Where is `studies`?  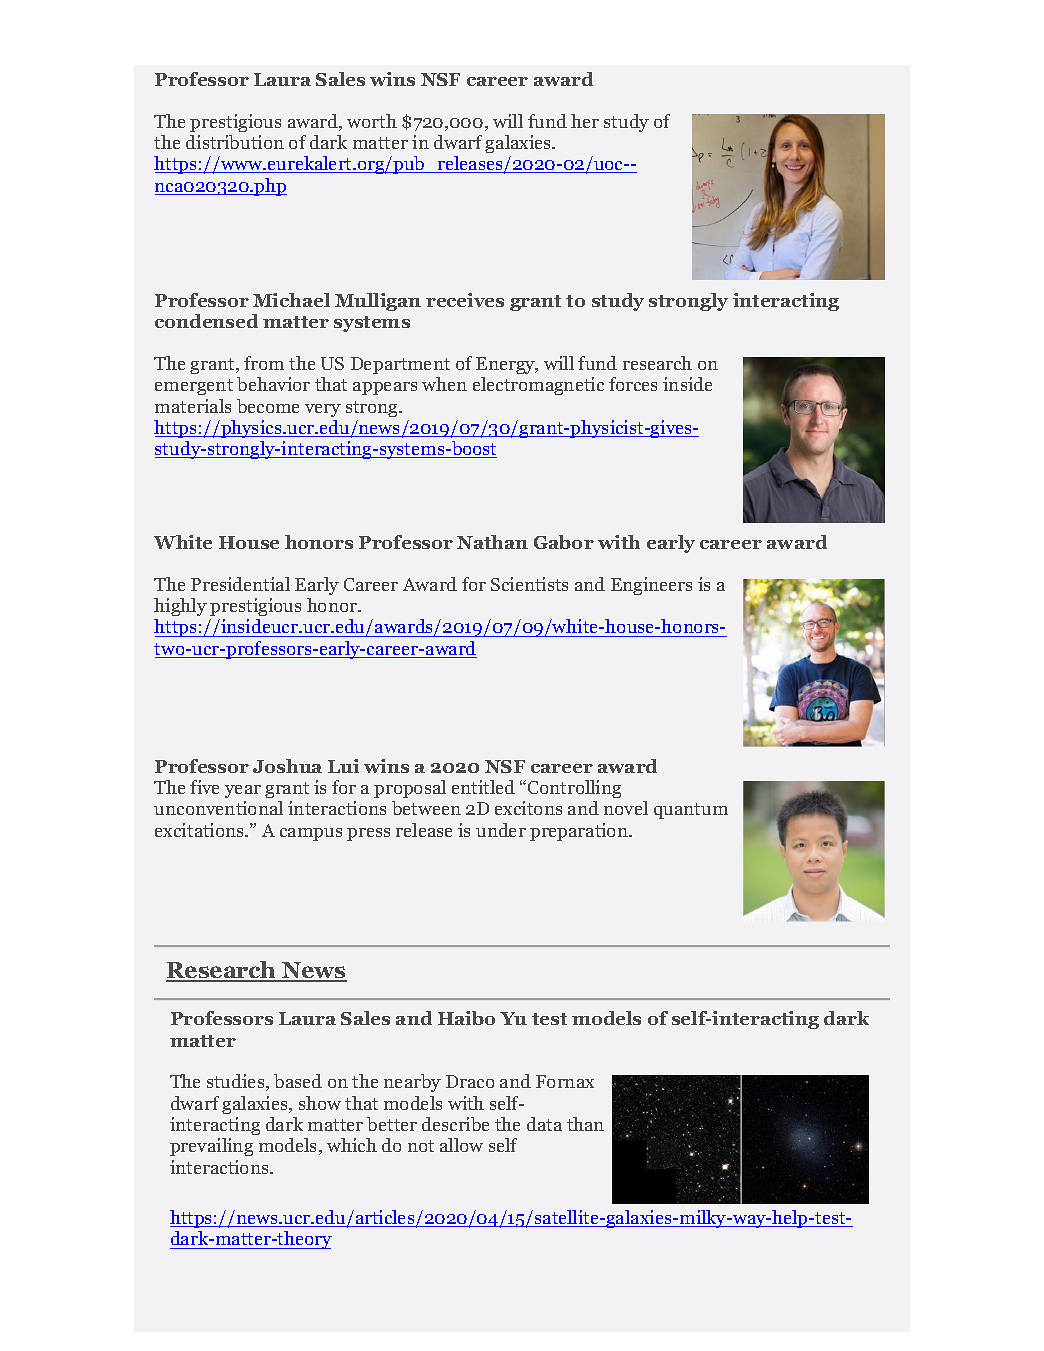
studies is located at coordinates (237, 1082).
